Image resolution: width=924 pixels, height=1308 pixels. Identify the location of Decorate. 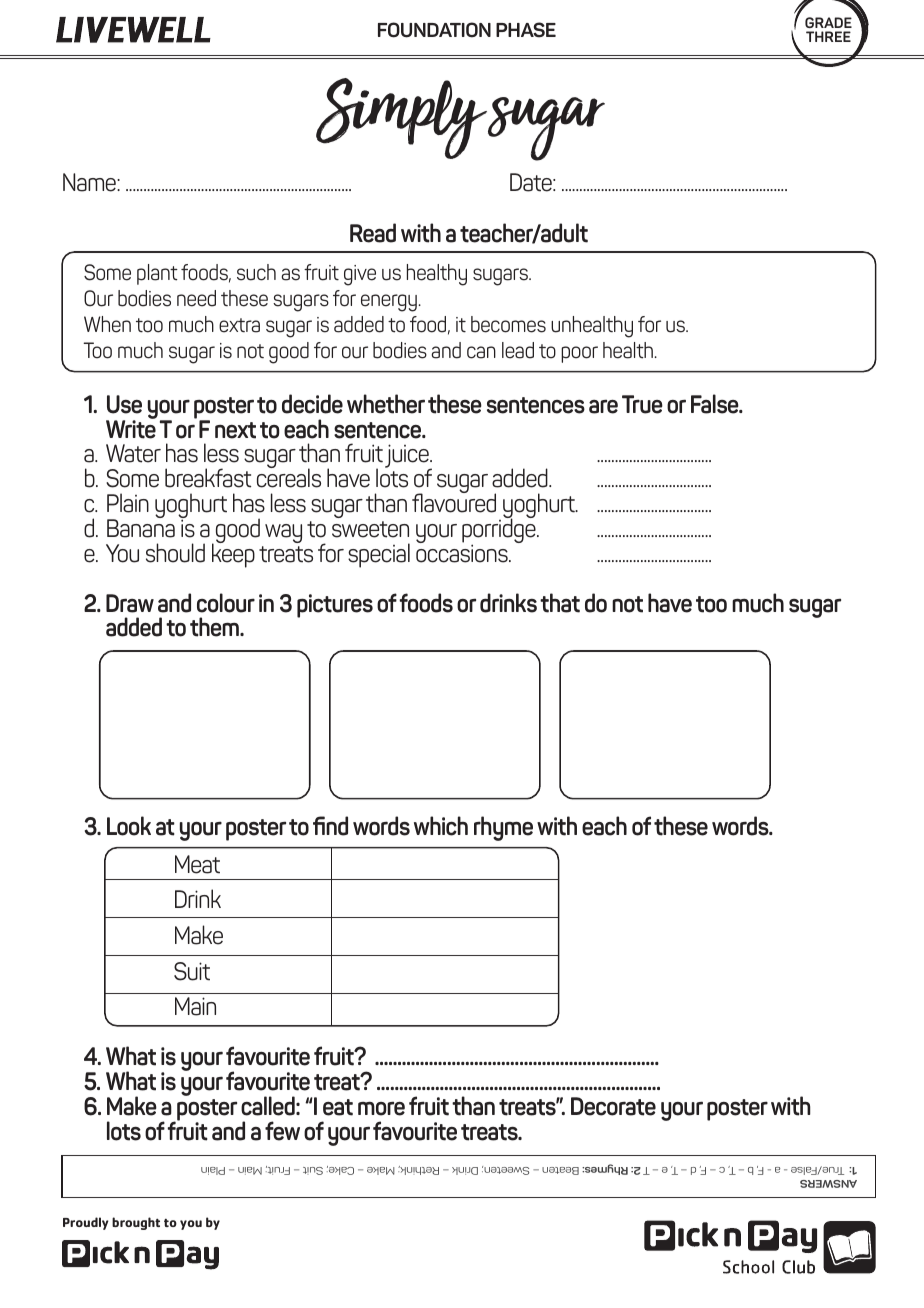
(613, 1106).
